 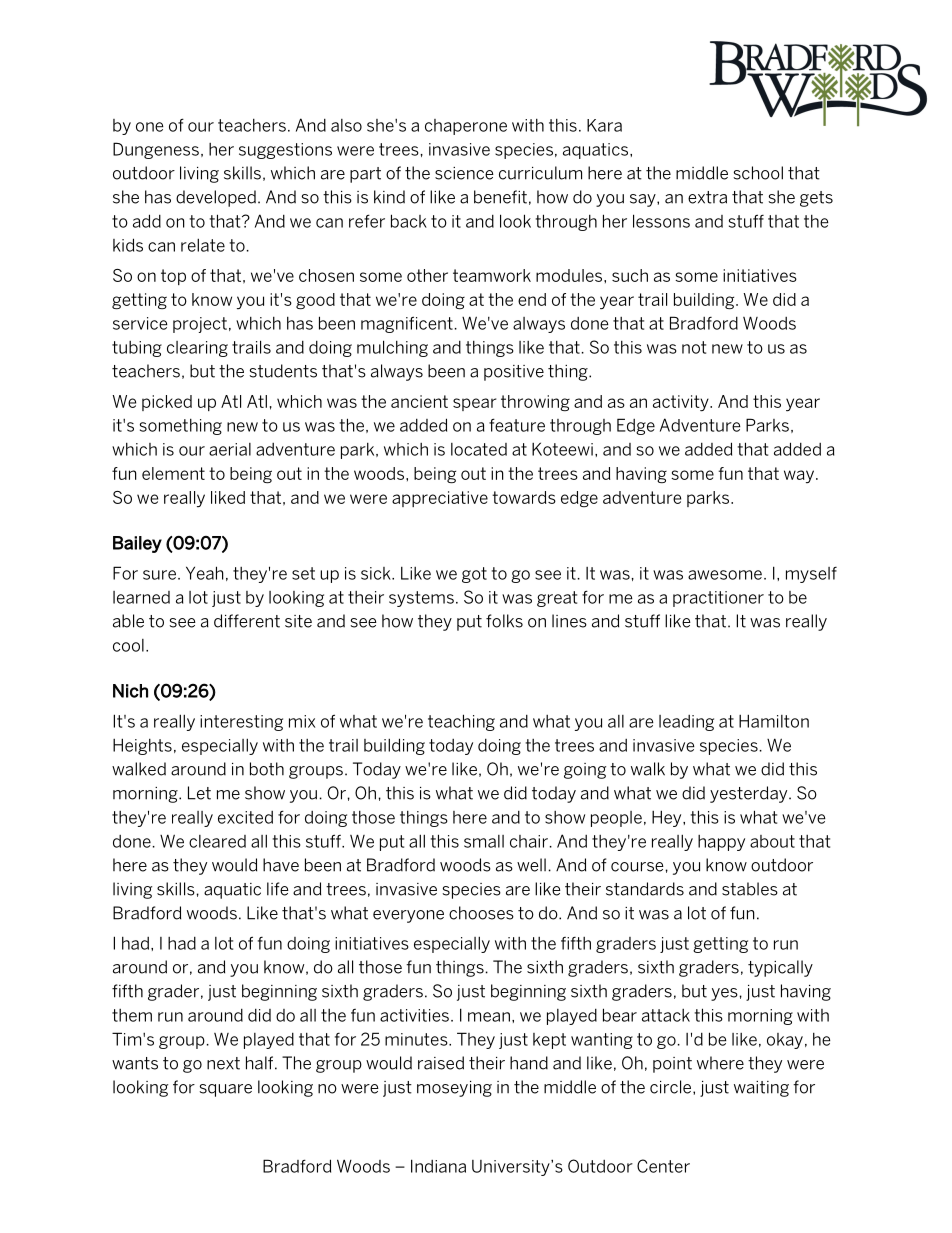 What do you see at coordinates (216, 198) in the screenshot?
I see `developed` at bounding box center [216, 198].
